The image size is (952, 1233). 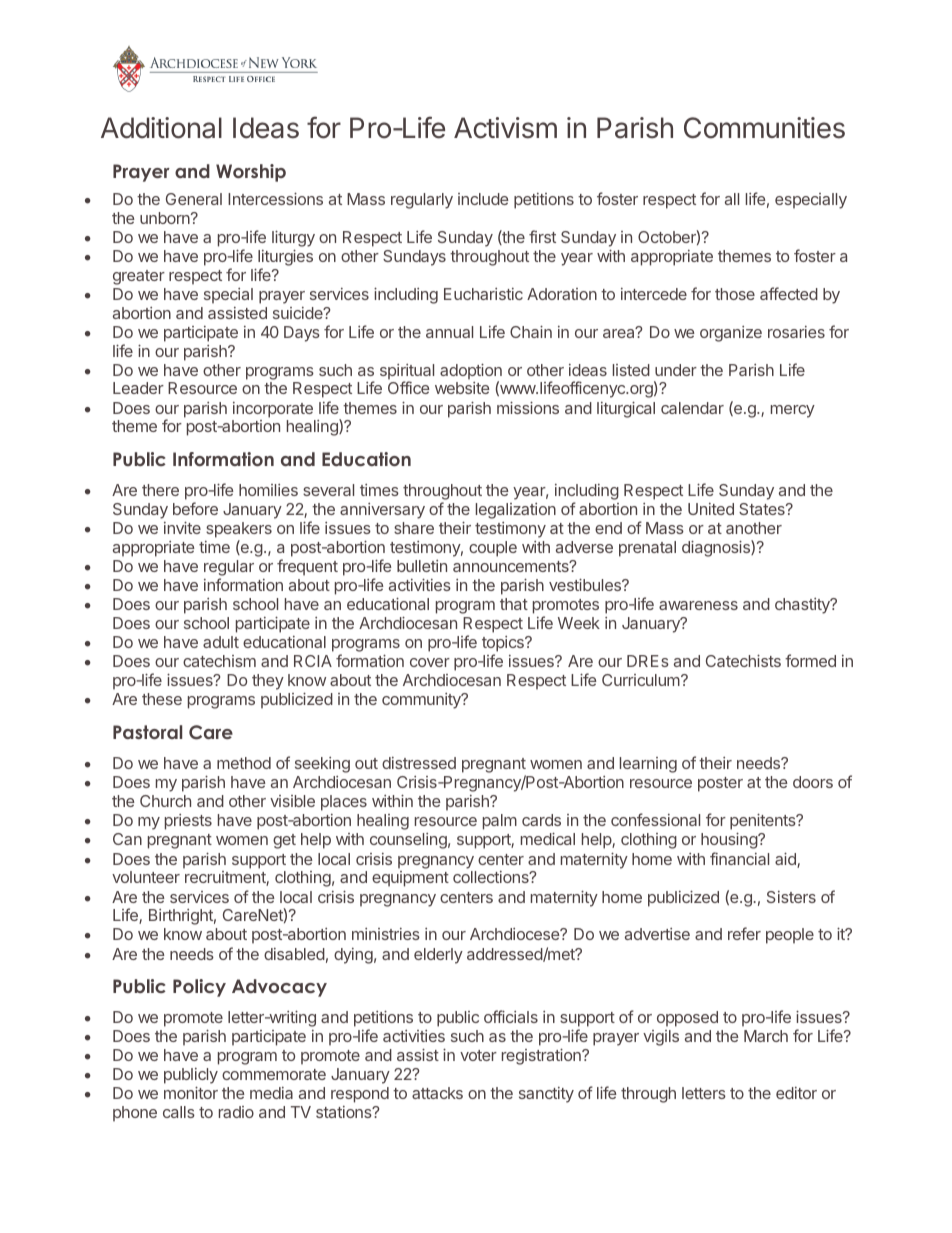 I want to click on United, so click(x=711, y=509).
